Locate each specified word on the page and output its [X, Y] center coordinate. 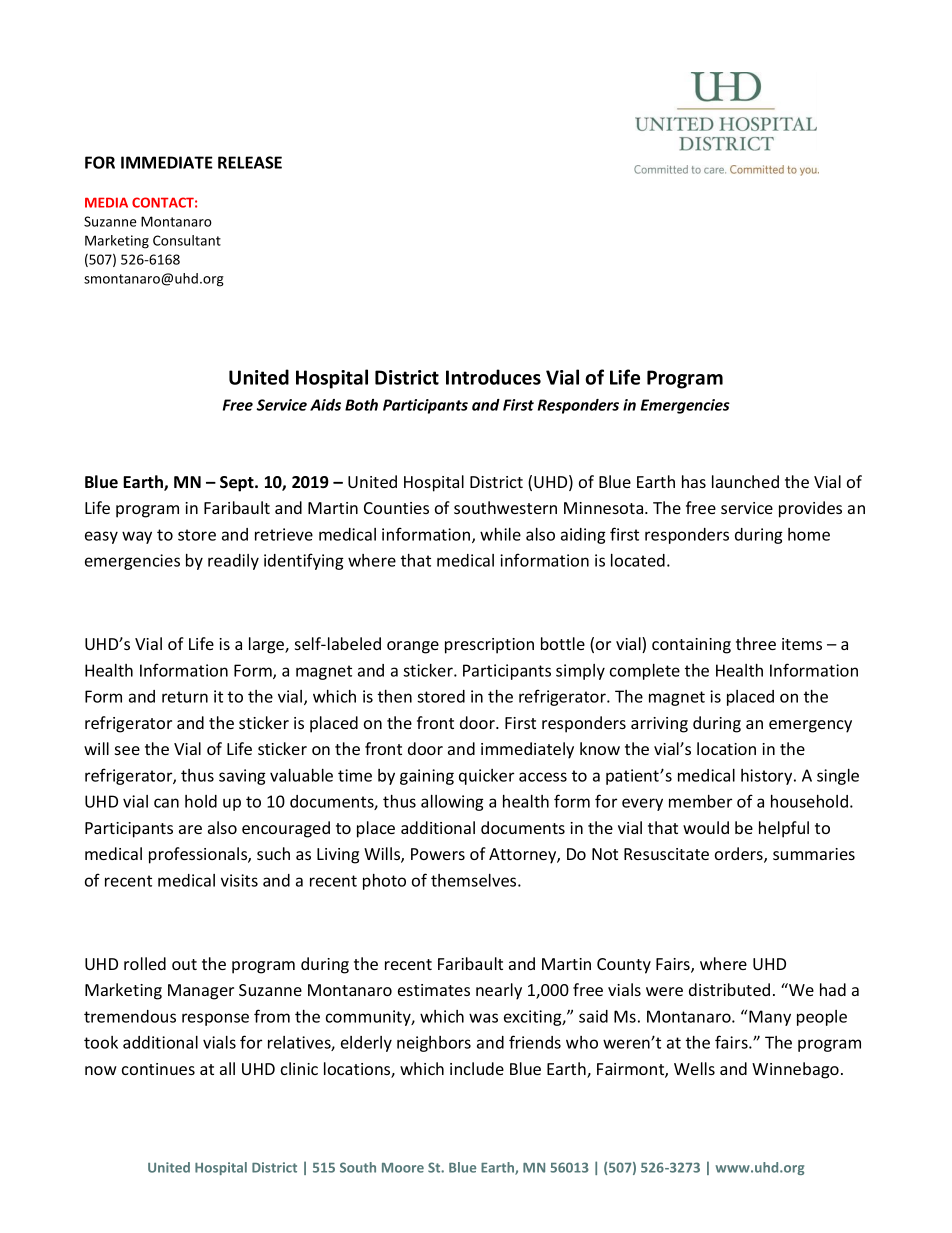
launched [745, 481]
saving [242, 777]
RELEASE [250, 162]
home [809, 534]
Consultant [187, 240]
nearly [499, 991]
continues [158, 1069]
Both [361, 405]
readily [233, 562]
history [768, 777]
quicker [486, 777]
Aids [325, 405]
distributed [729, 989]
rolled [145, 963]
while [500, 534]
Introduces [493, 377]
